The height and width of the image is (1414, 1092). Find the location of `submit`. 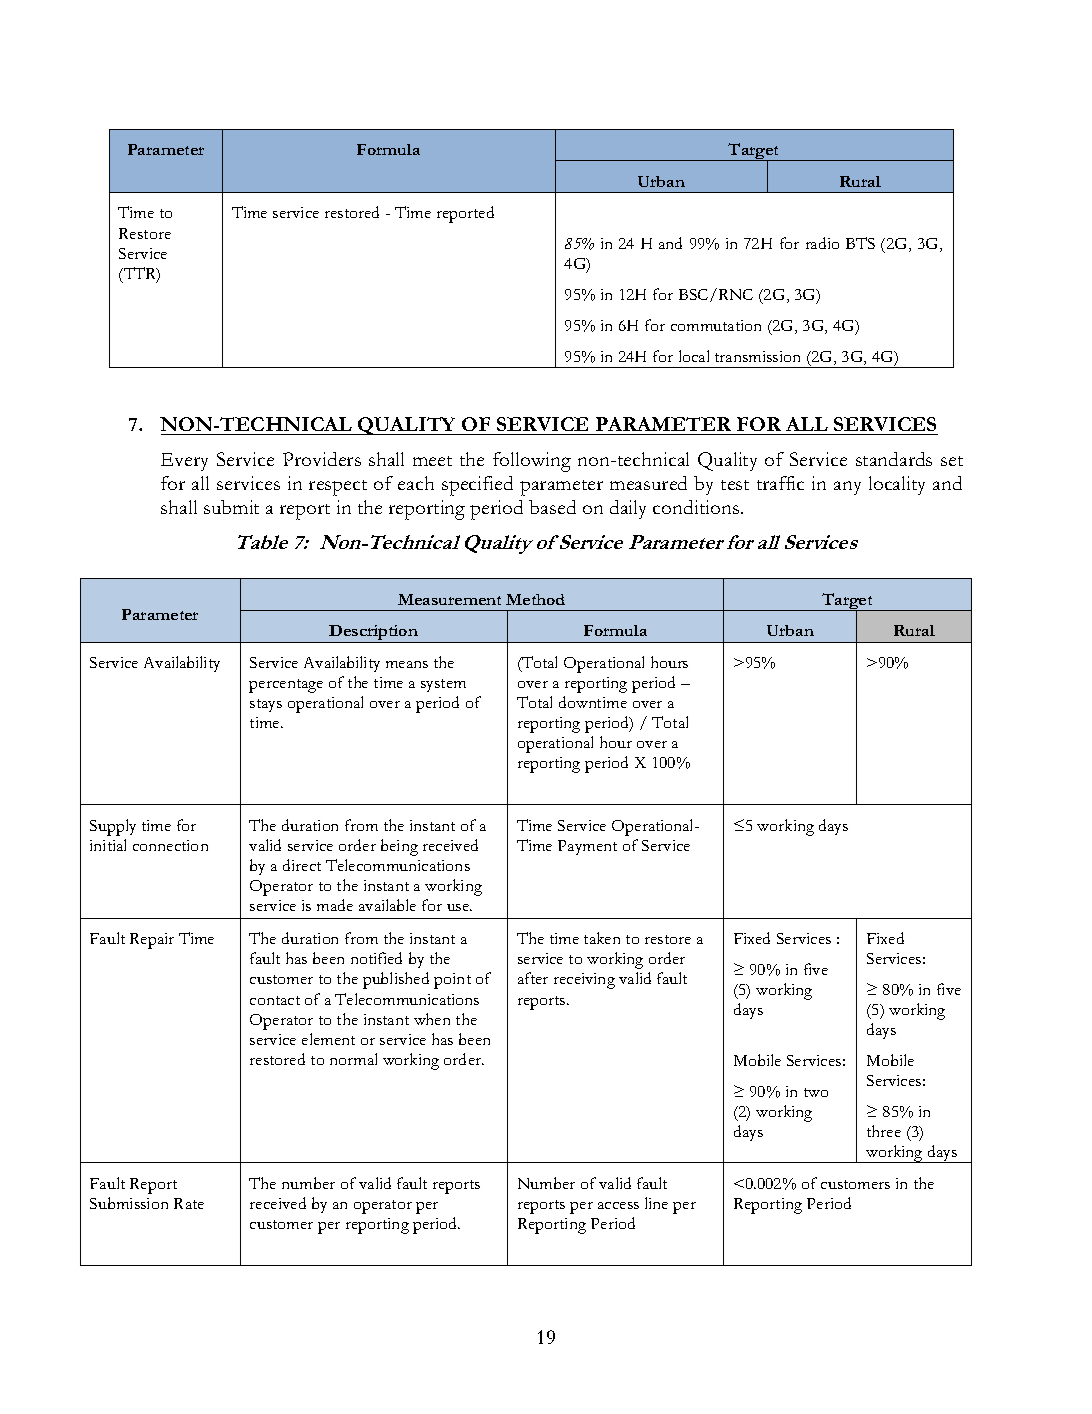

submit is located at coordinates (231, 507).
